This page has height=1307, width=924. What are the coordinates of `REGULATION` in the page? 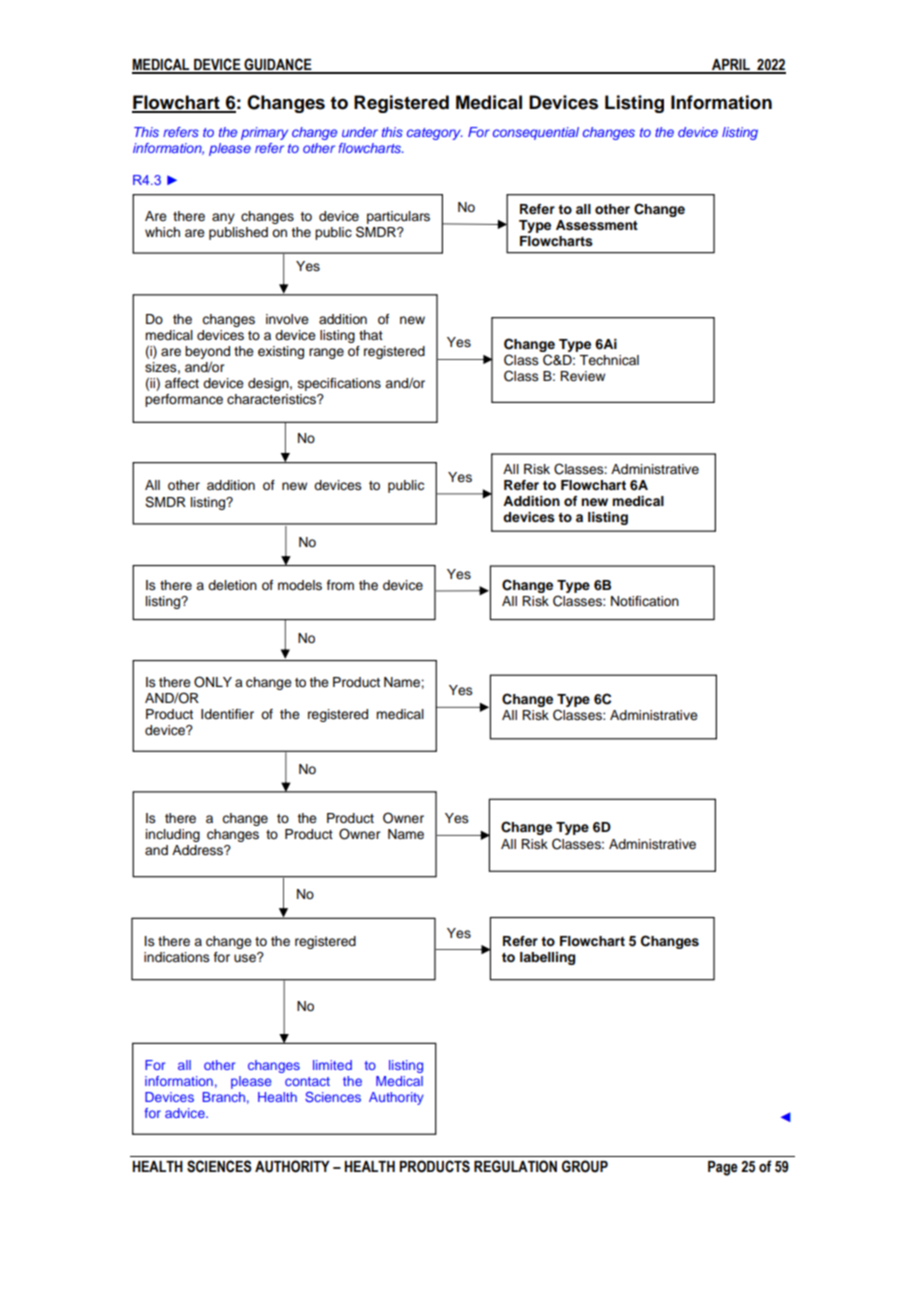 It's located at (515, 1166).
